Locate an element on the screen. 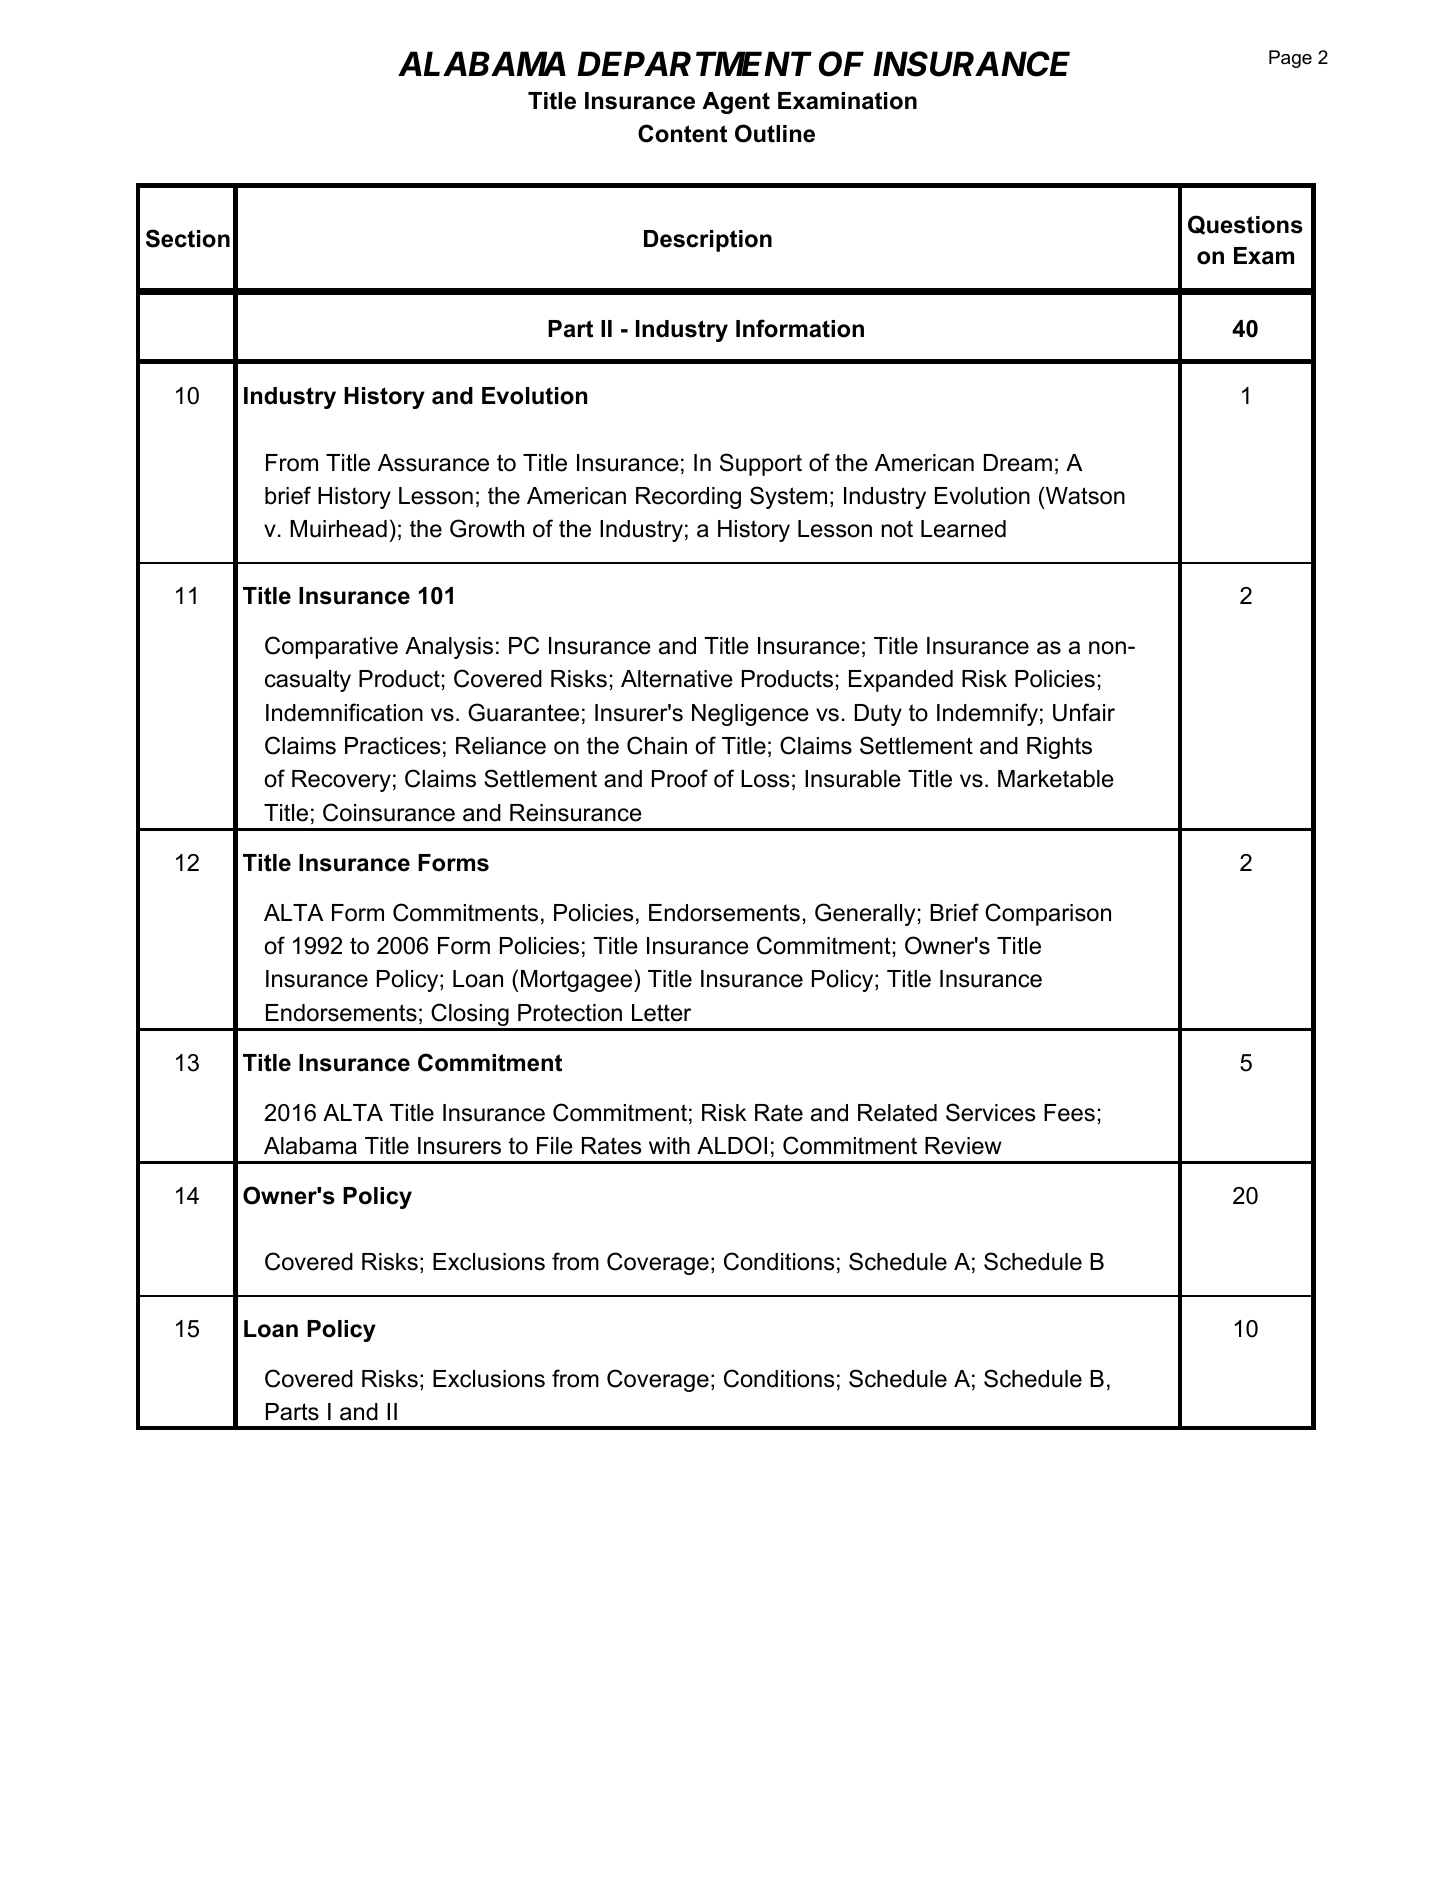  Comparative is located at coordinates (331, 647).
